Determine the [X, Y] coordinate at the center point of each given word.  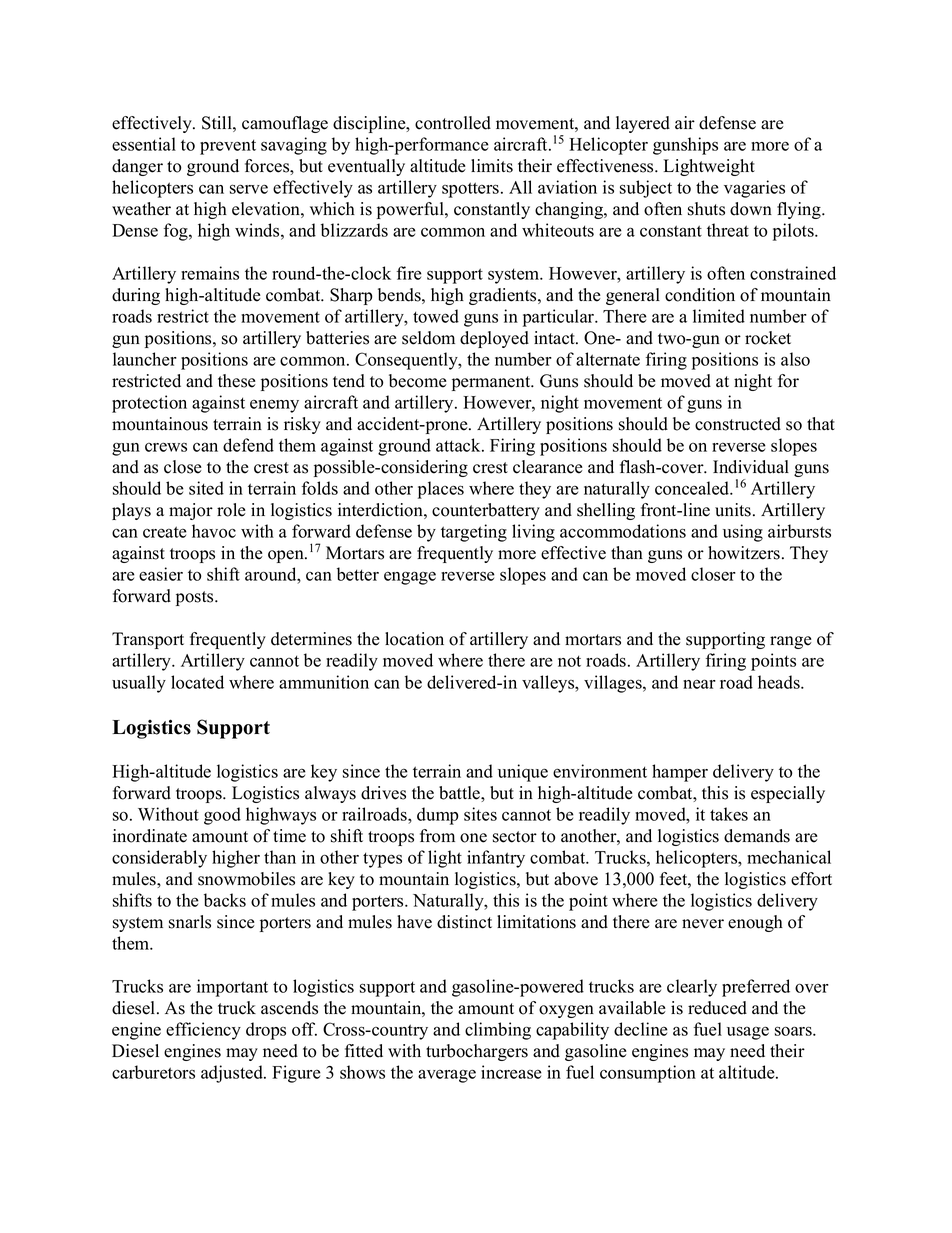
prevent [228, 147]
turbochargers [477, 1052]
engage [410, 578]
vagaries [754, 189]
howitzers [744, 553]
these [237, 381]
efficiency [203, 1031]
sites [480, 814]
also [795, 359]
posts [196, 598]
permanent [492, 383]
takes [729, 814]
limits [492, 166]
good [222, 816]
